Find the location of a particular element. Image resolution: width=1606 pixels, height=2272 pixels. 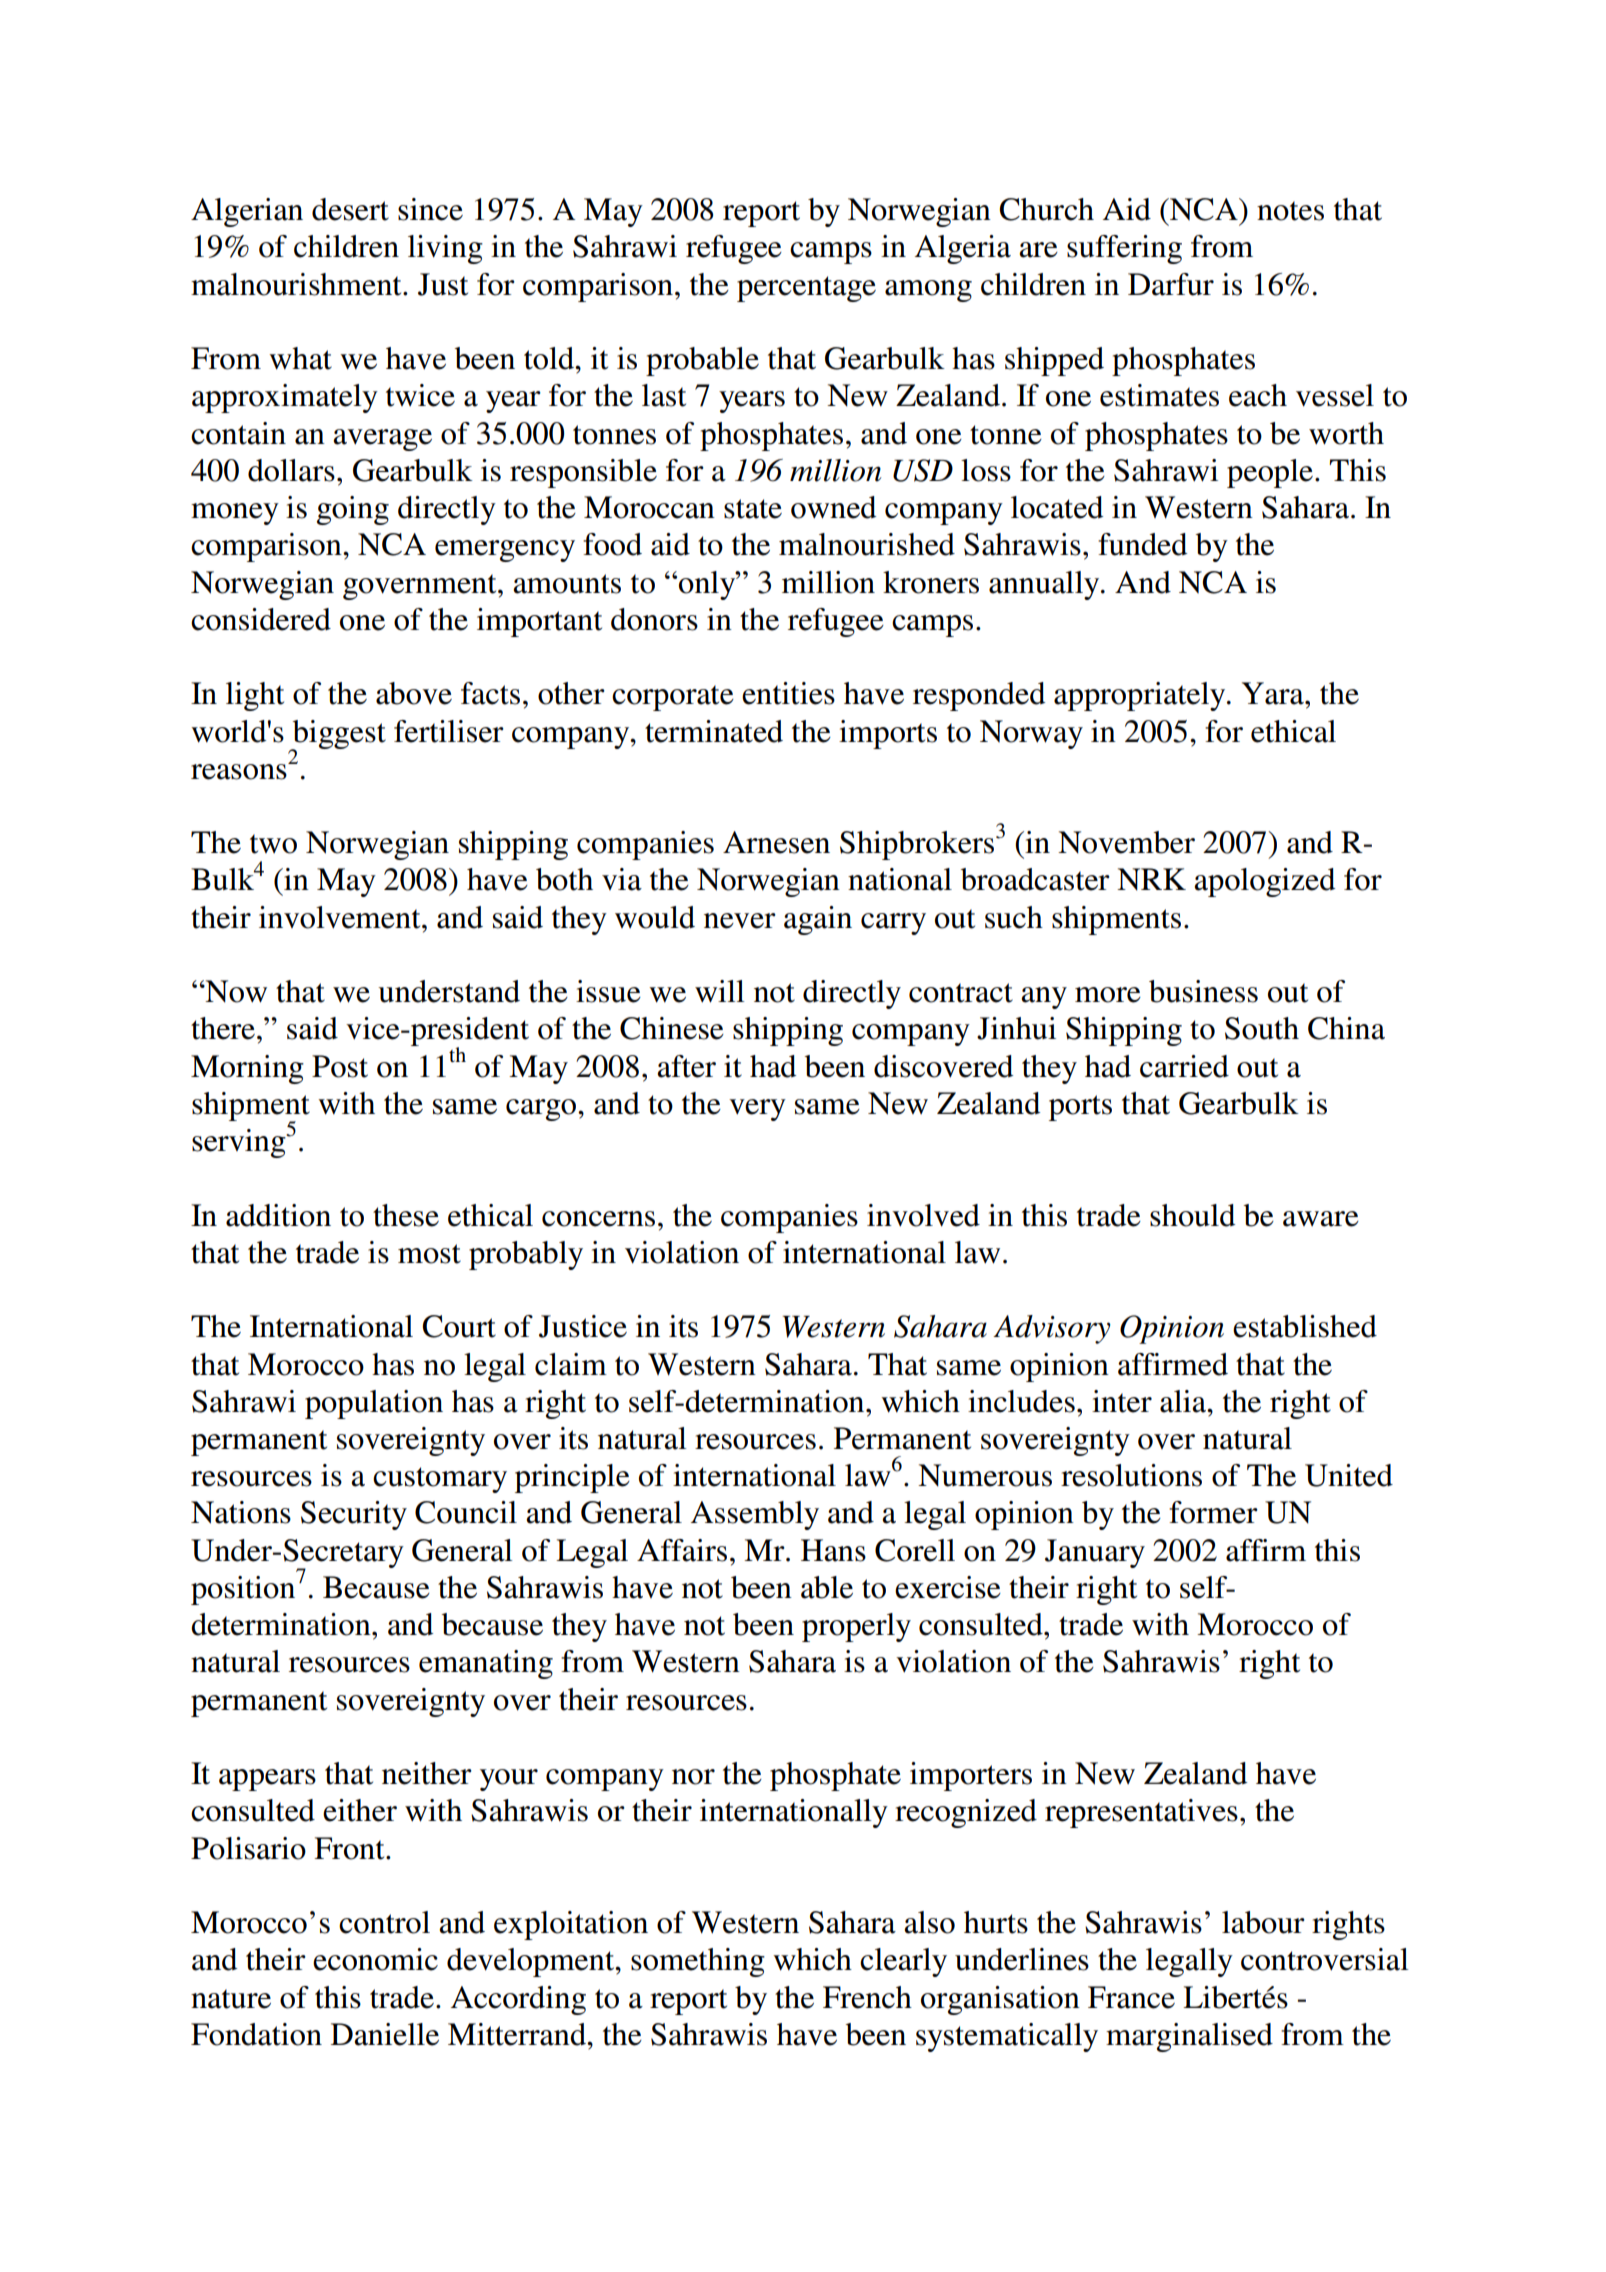

Darfur is located at coordinates (1171, 284).
